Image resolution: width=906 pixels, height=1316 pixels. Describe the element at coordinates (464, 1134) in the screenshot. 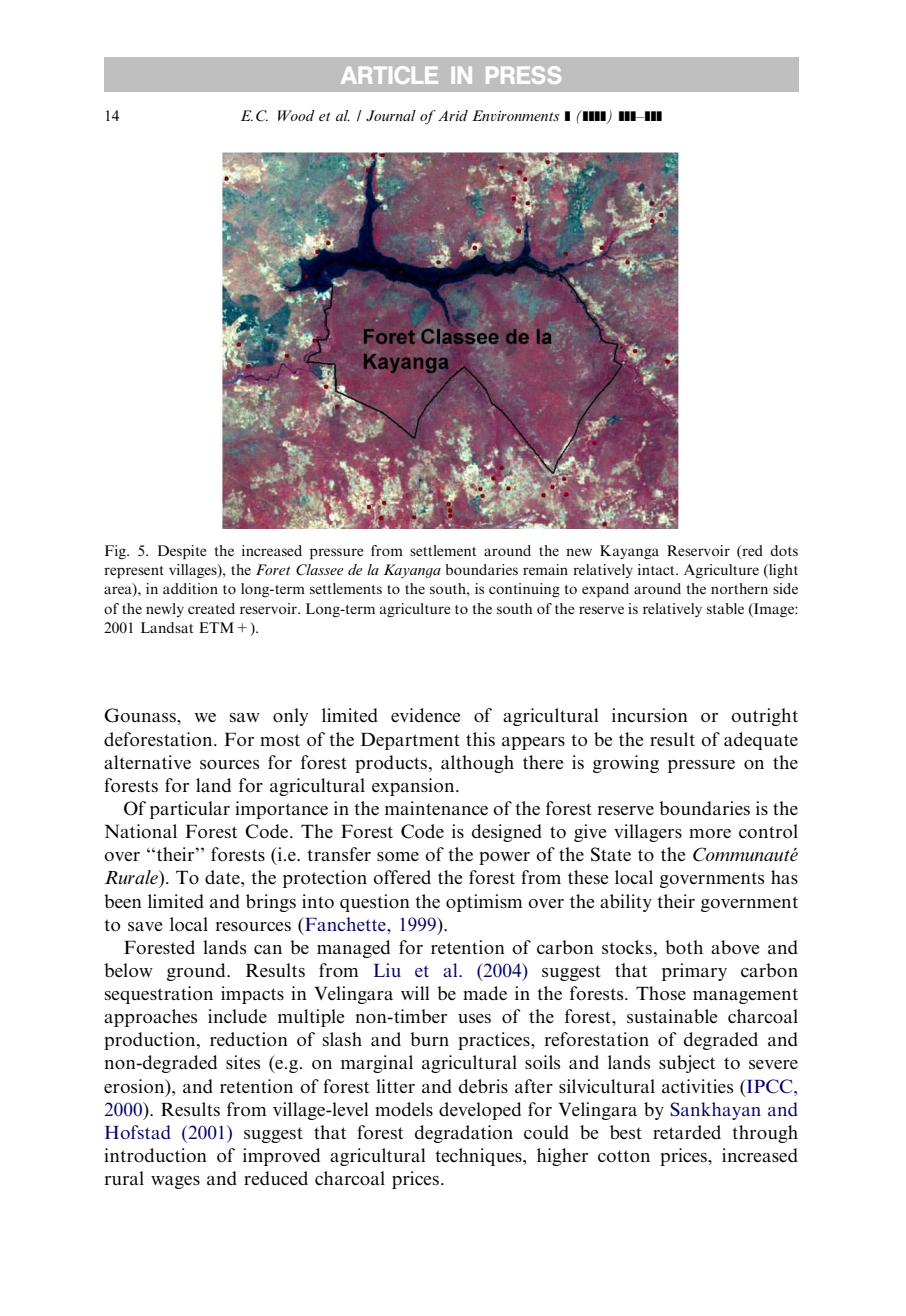

I see `degradation` at that location.
